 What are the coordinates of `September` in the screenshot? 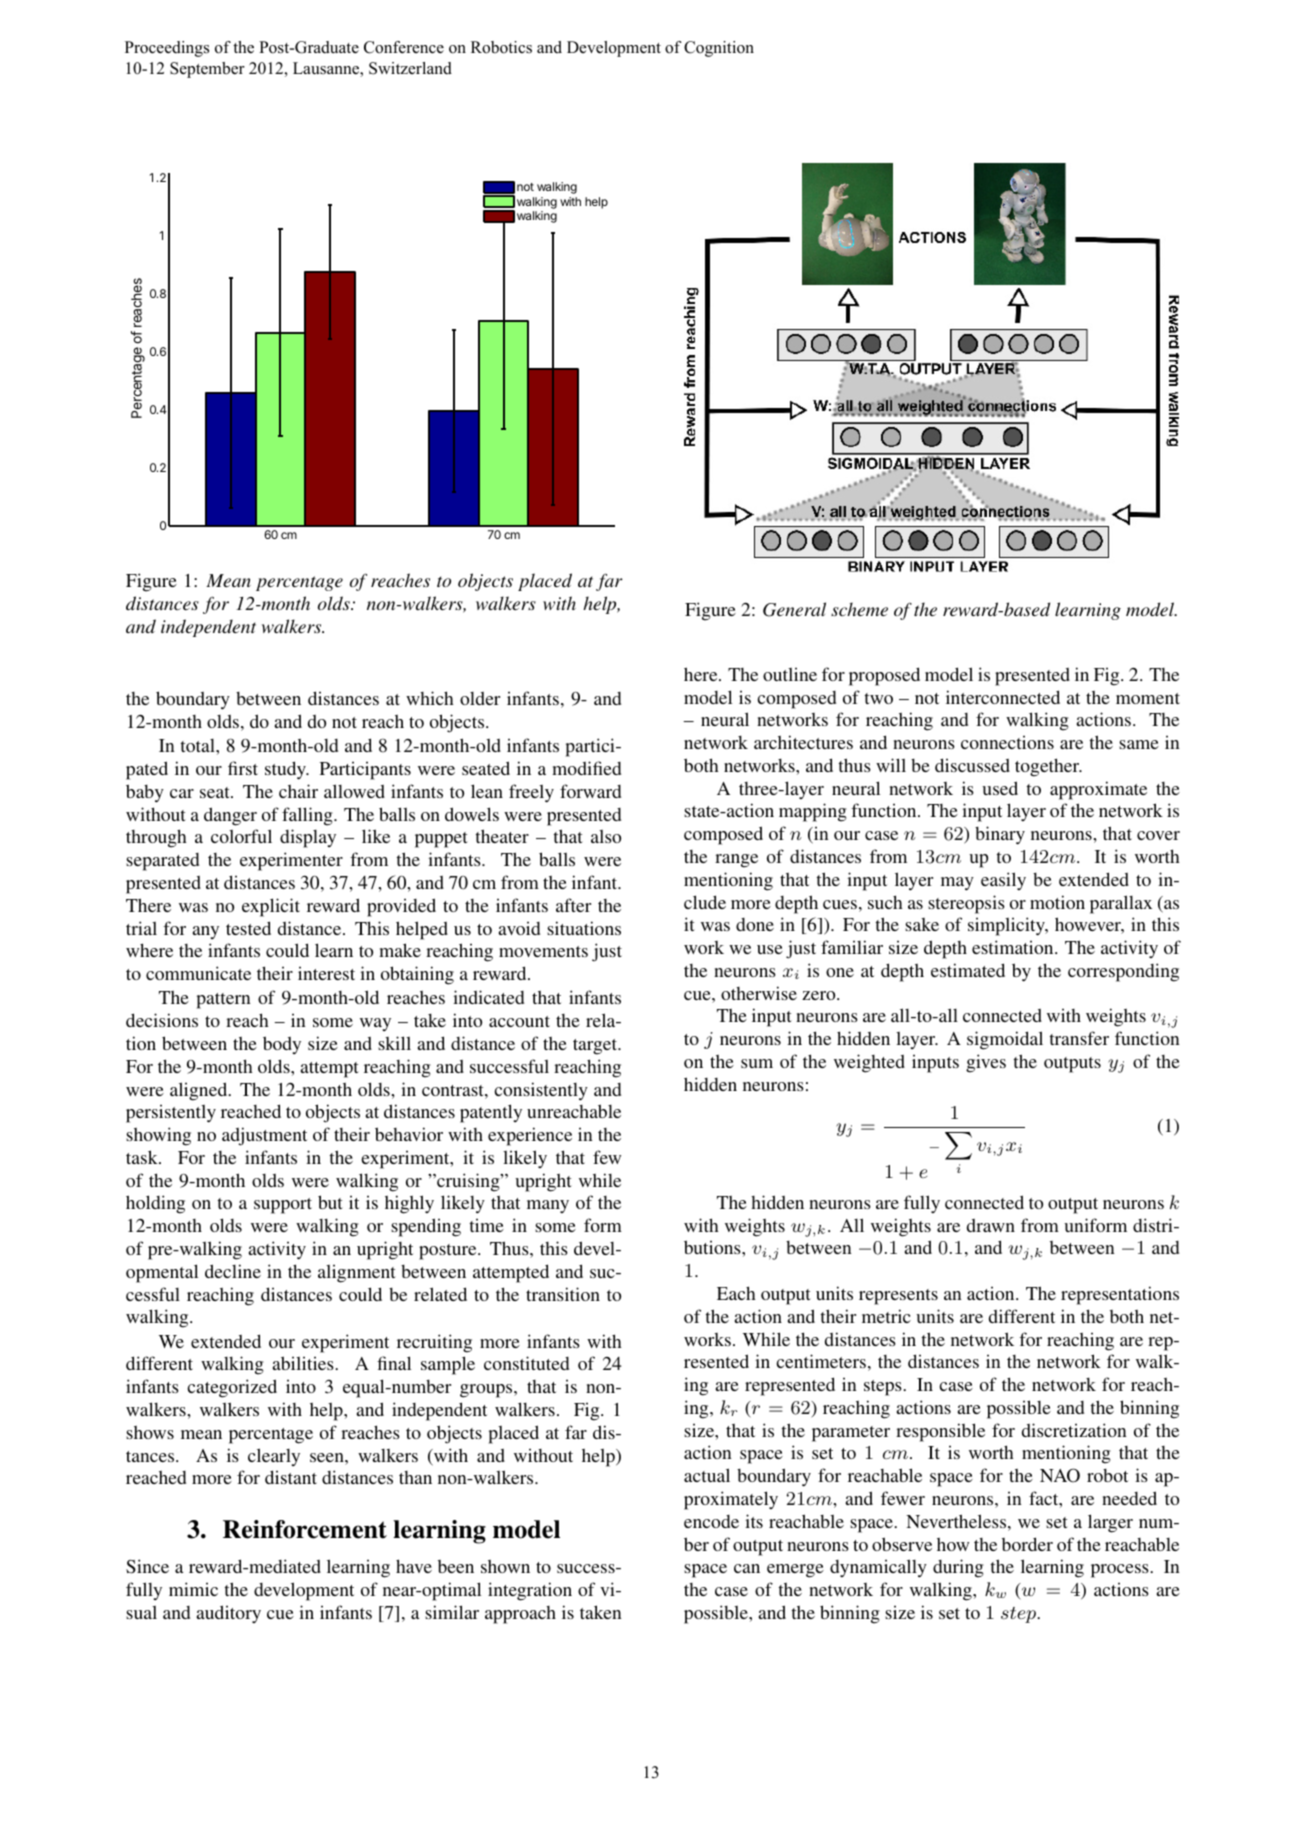 It's located at (207, 70).
